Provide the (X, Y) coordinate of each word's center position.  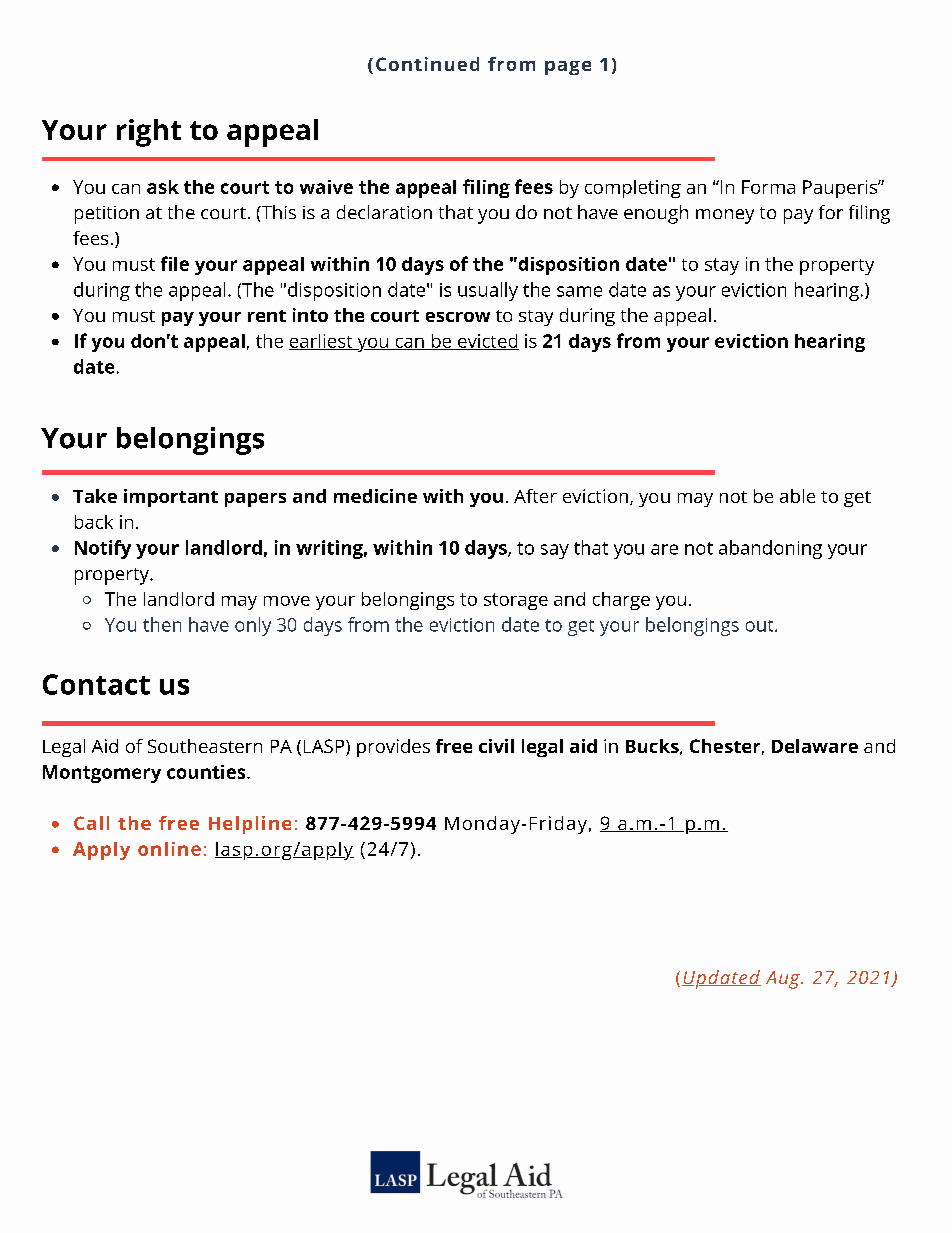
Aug (784, 980)
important (171, 498)
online (169, 849)
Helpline (250, 825)
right (149, 133)
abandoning (770, 549)
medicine (375, 496)
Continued (427, 64)
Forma (768, 187)
